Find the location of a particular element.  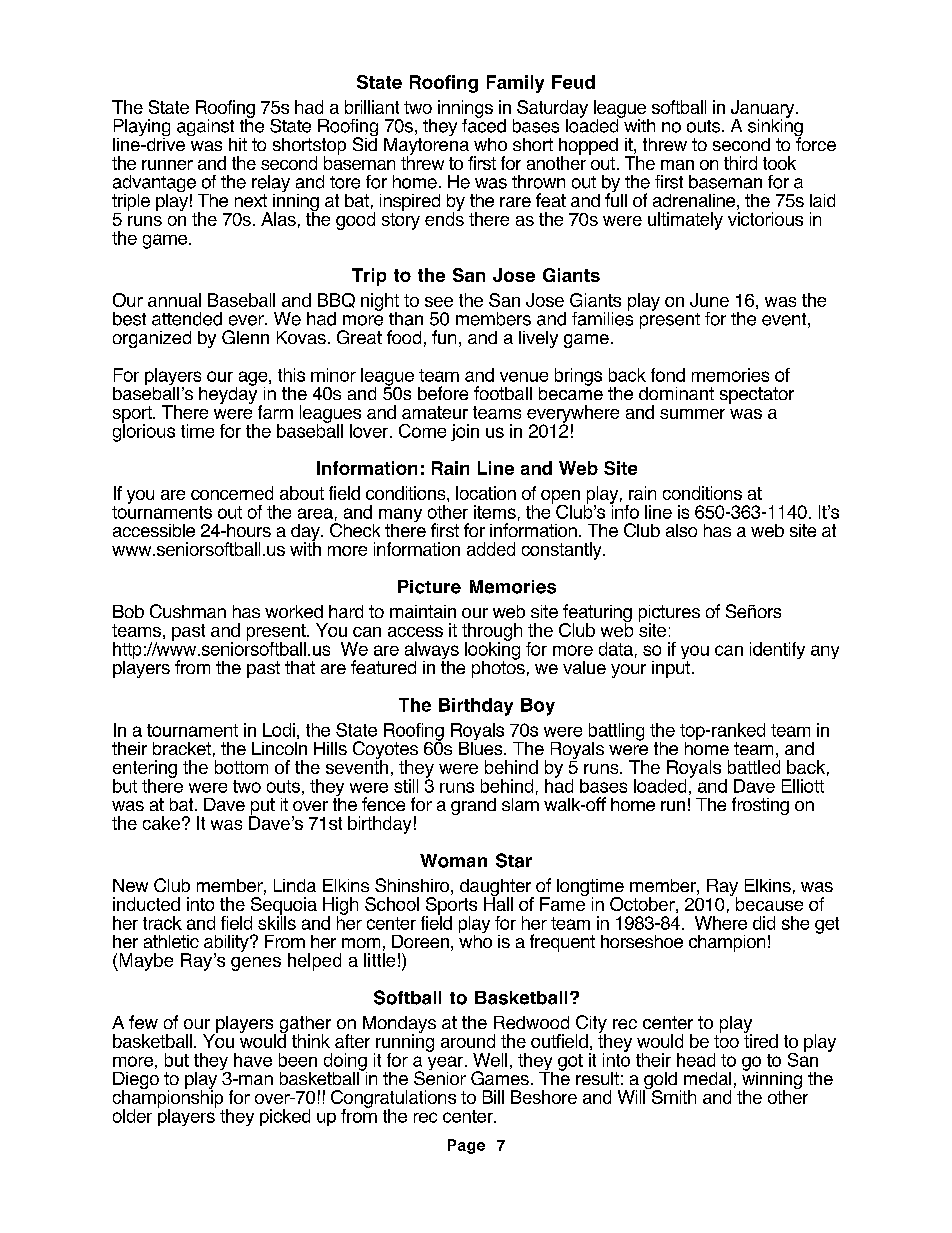

summer is located at coordinates (692, 414).
